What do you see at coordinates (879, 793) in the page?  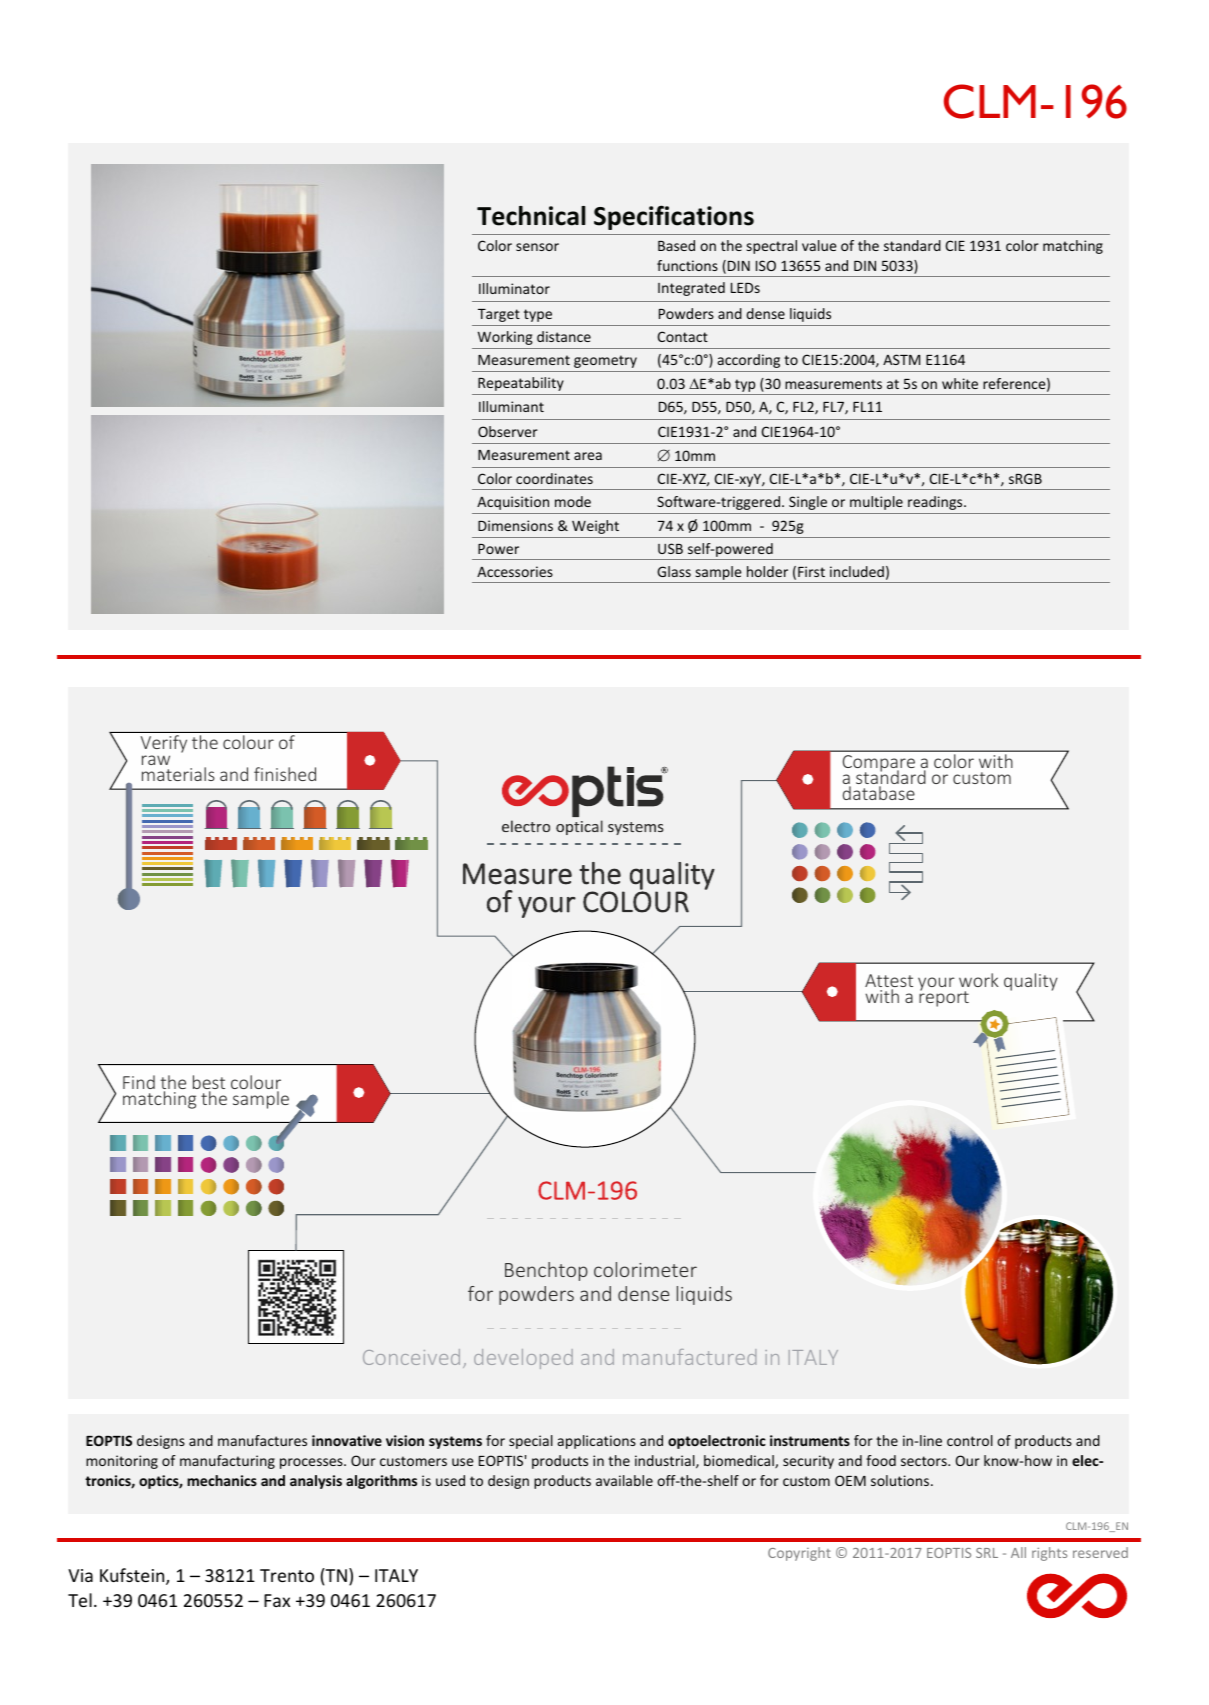 I see `database` at bounding box center [879, 793].
